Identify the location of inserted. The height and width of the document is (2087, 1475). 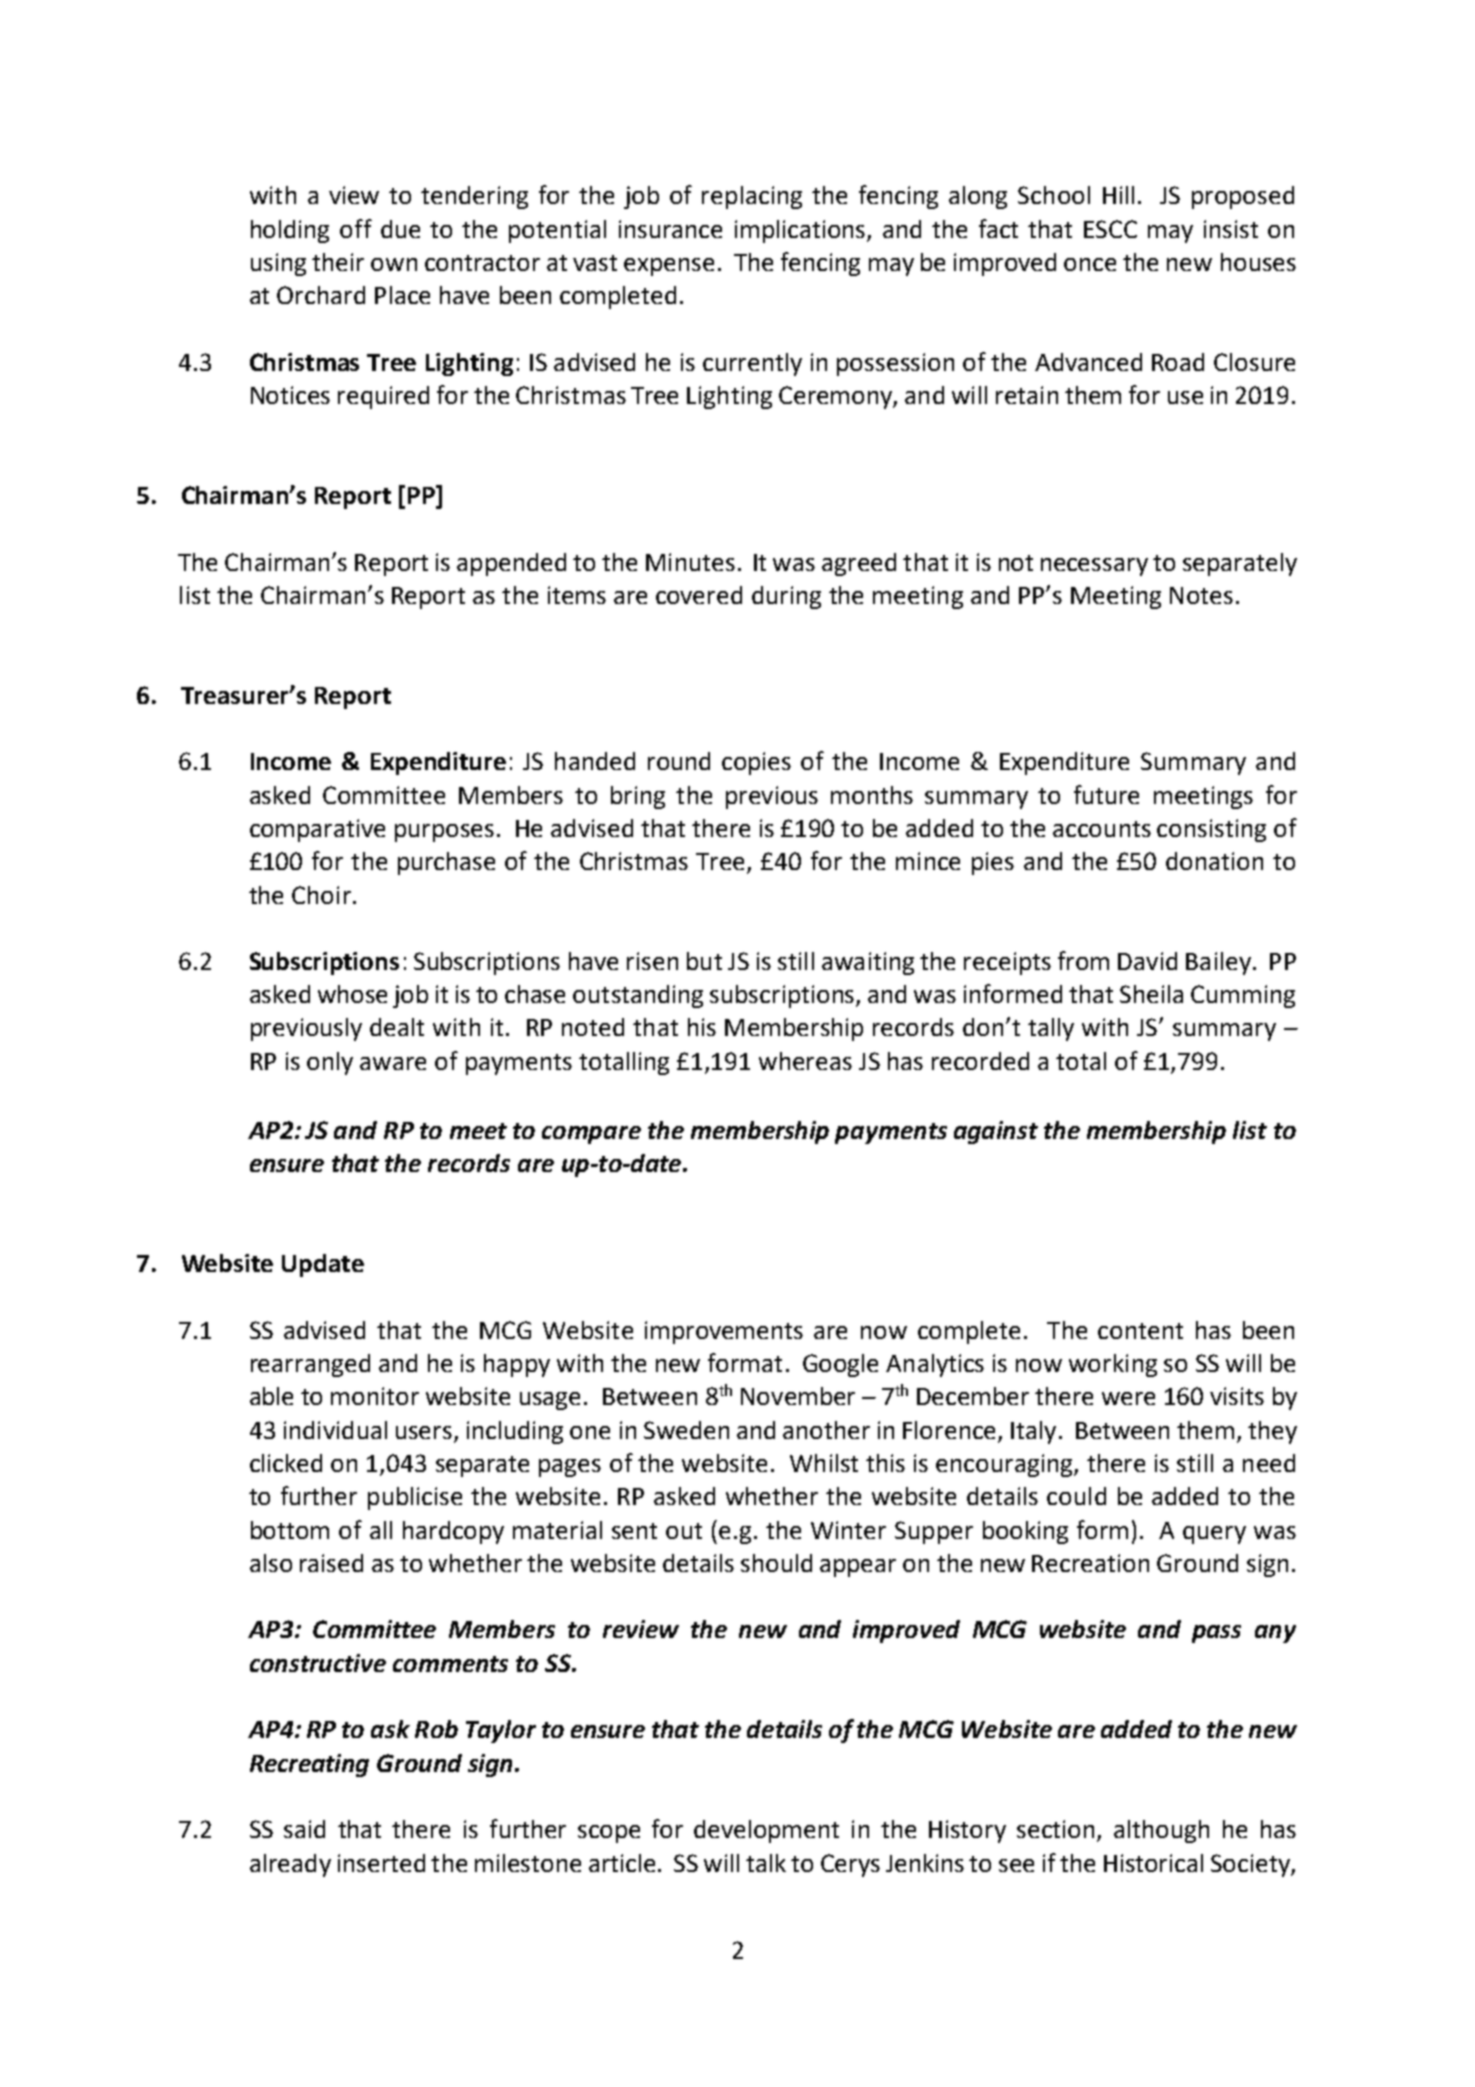
(381, 1863).
